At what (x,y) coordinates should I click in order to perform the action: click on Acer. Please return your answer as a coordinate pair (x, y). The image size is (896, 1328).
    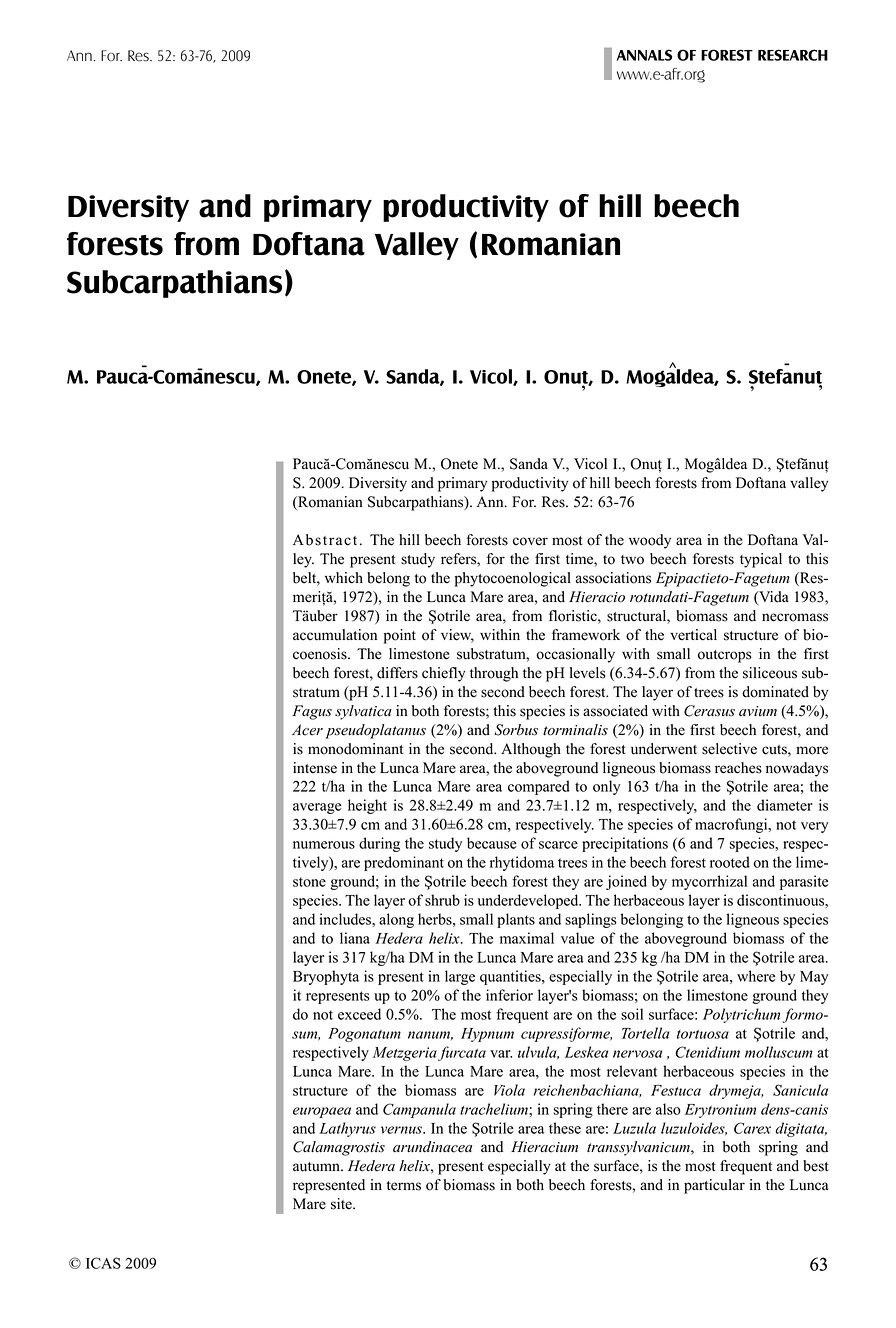
    Looking at the image, I should click on (307, 730).
